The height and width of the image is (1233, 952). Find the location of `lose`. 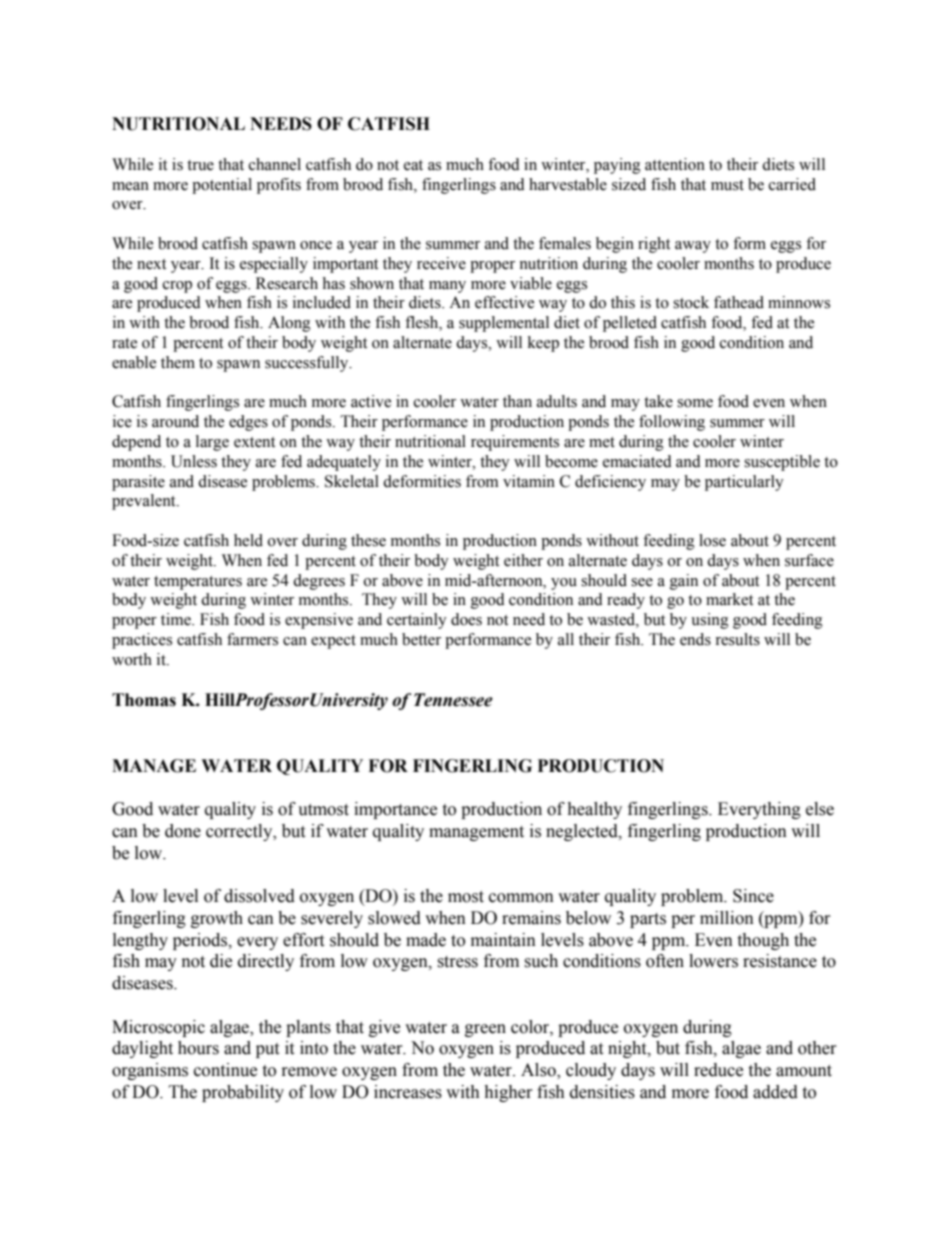

lose is located at coordinates (712, 540).
